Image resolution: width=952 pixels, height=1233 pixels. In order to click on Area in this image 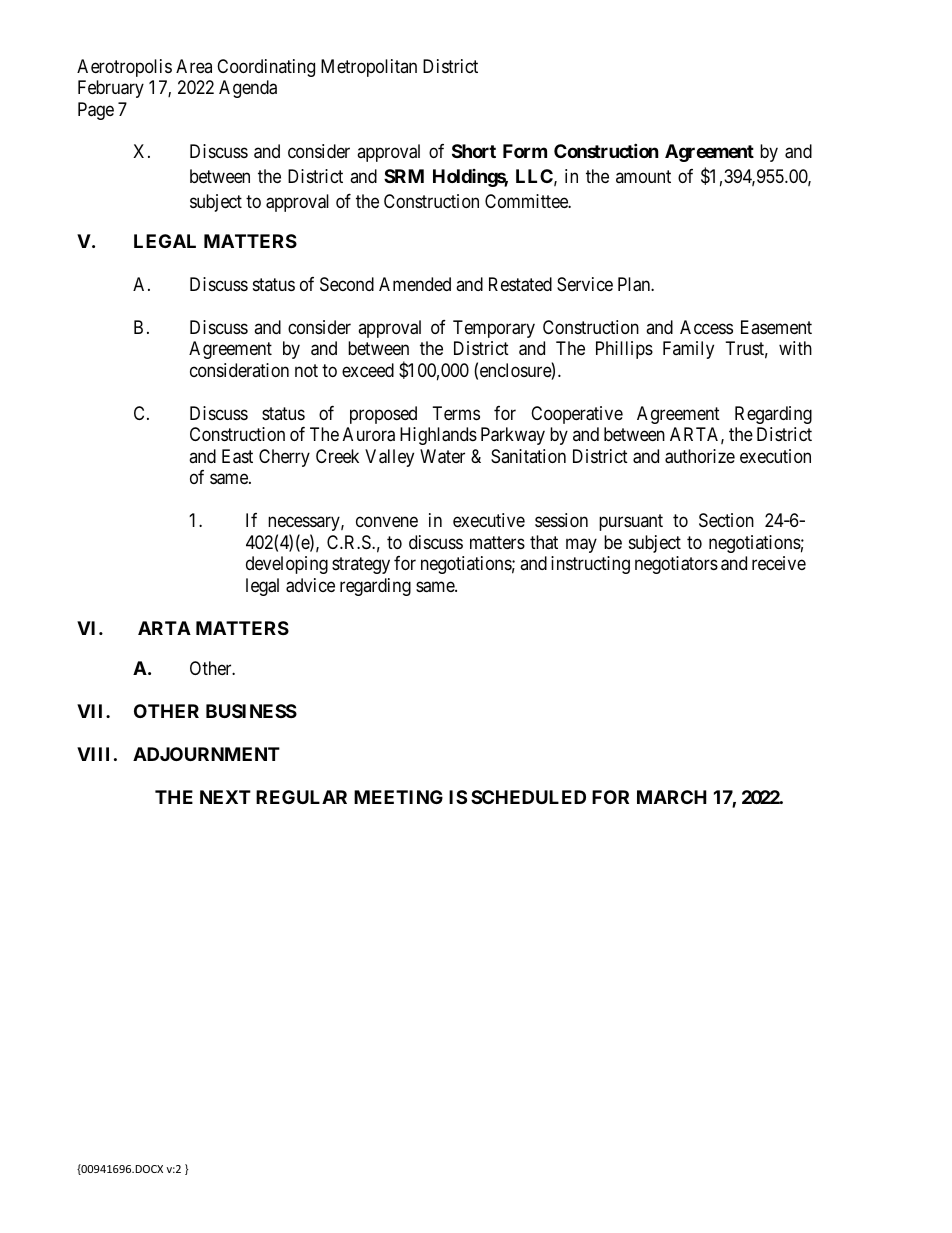, I will do `click(194, 66)`.
